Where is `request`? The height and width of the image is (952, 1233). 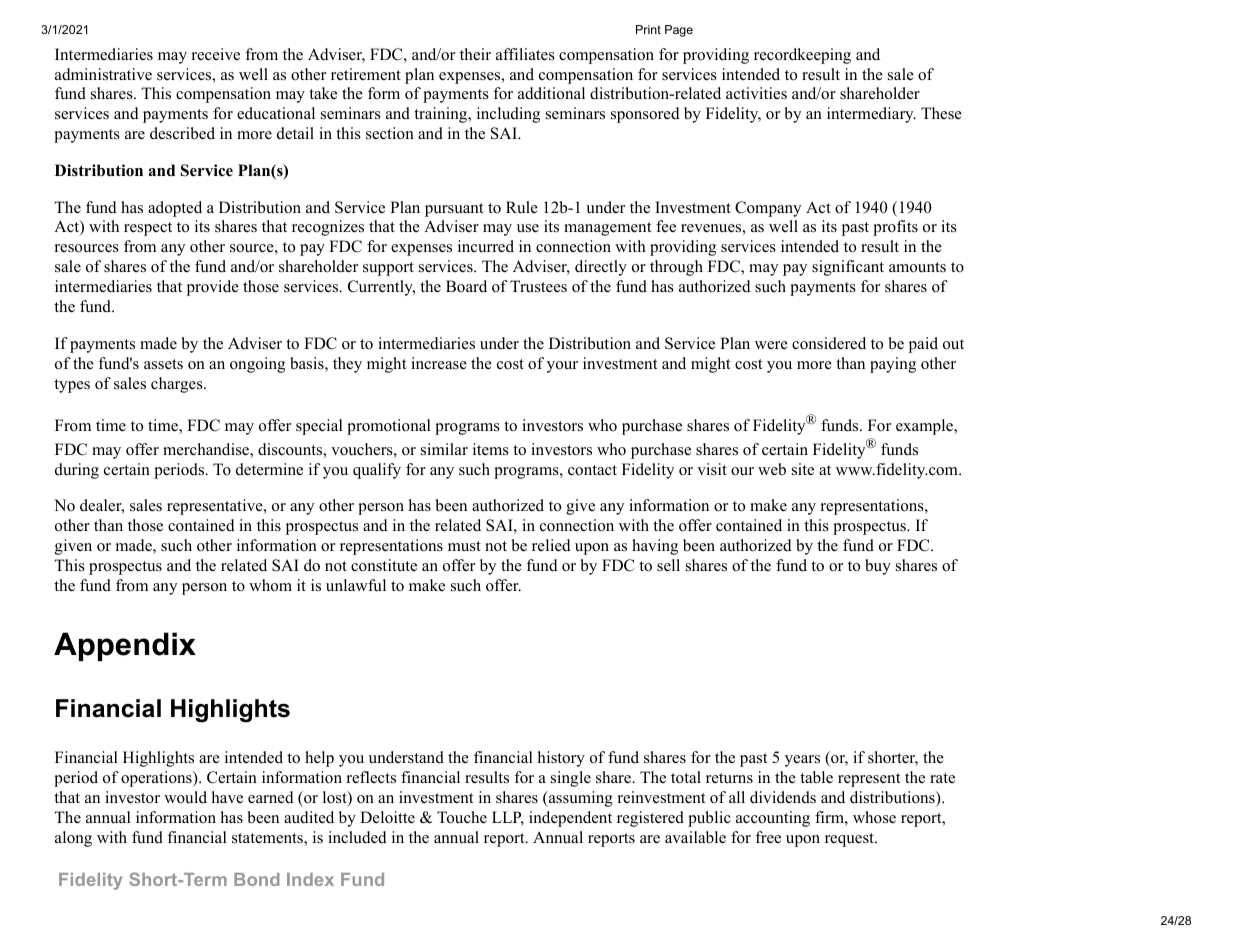
request is located at coordinates (850, 840).
